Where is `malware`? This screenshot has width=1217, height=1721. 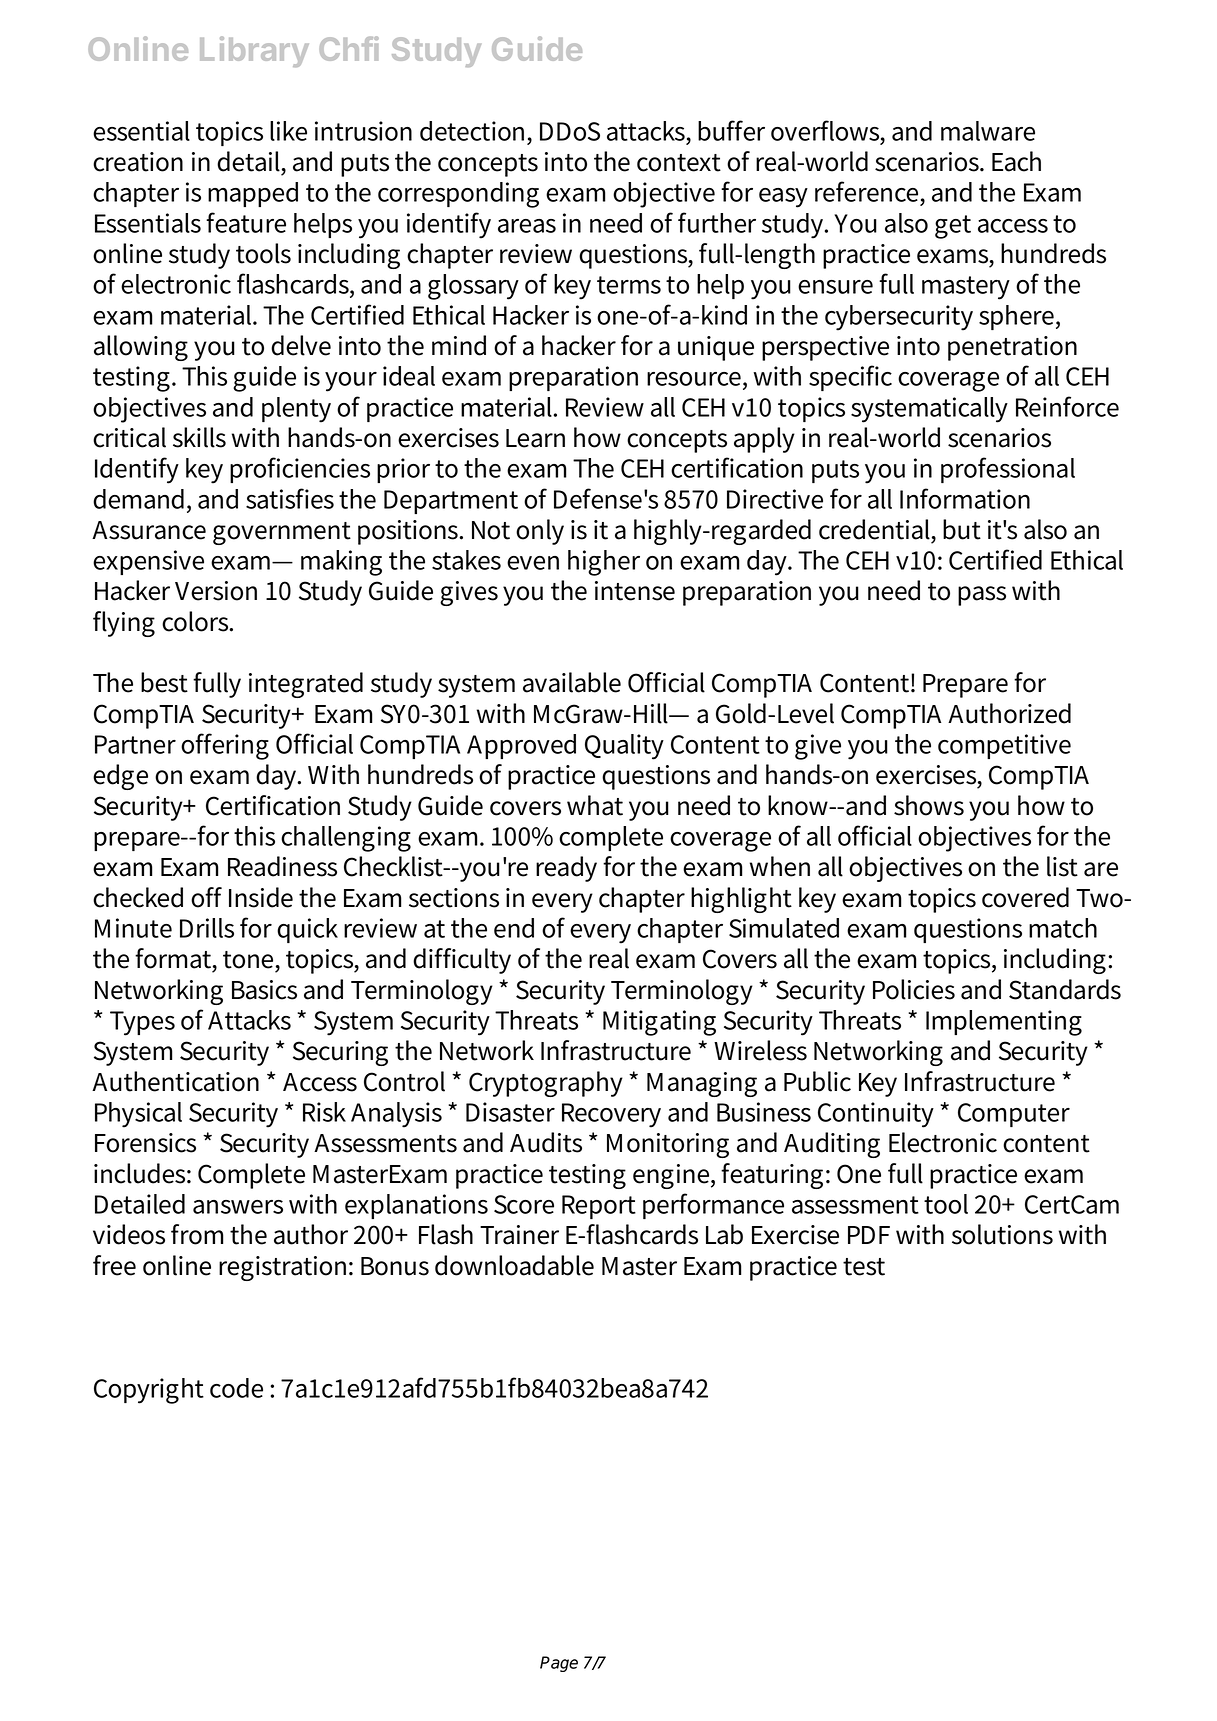
malware is located at coordinates (988, 131).
